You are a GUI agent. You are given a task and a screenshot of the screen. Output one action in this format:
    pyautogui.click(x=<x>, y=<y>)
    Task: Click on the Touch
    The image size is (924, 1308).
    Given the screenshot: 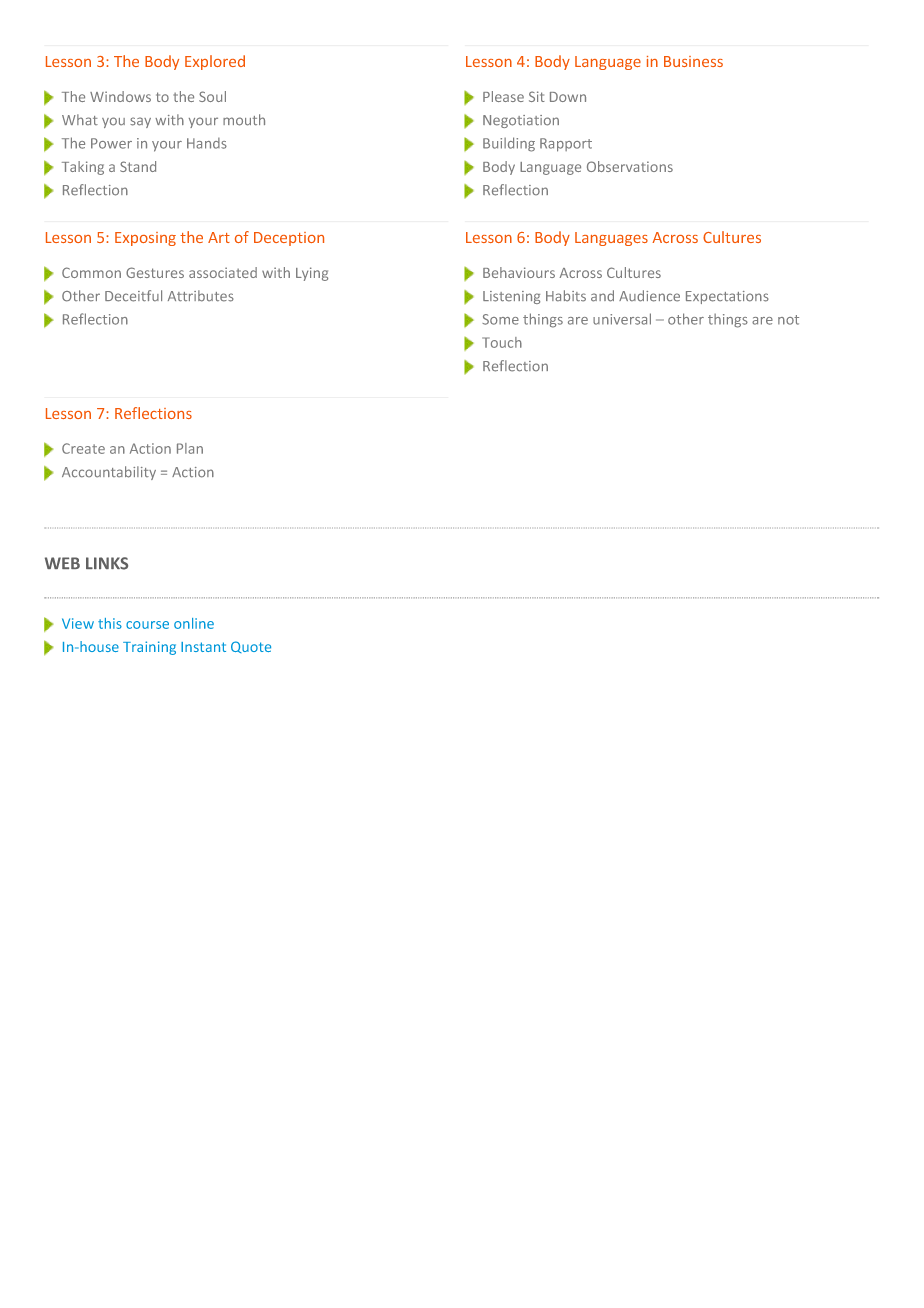 What is the action you would take?
    pyautogui.click(x=502, y=342)
